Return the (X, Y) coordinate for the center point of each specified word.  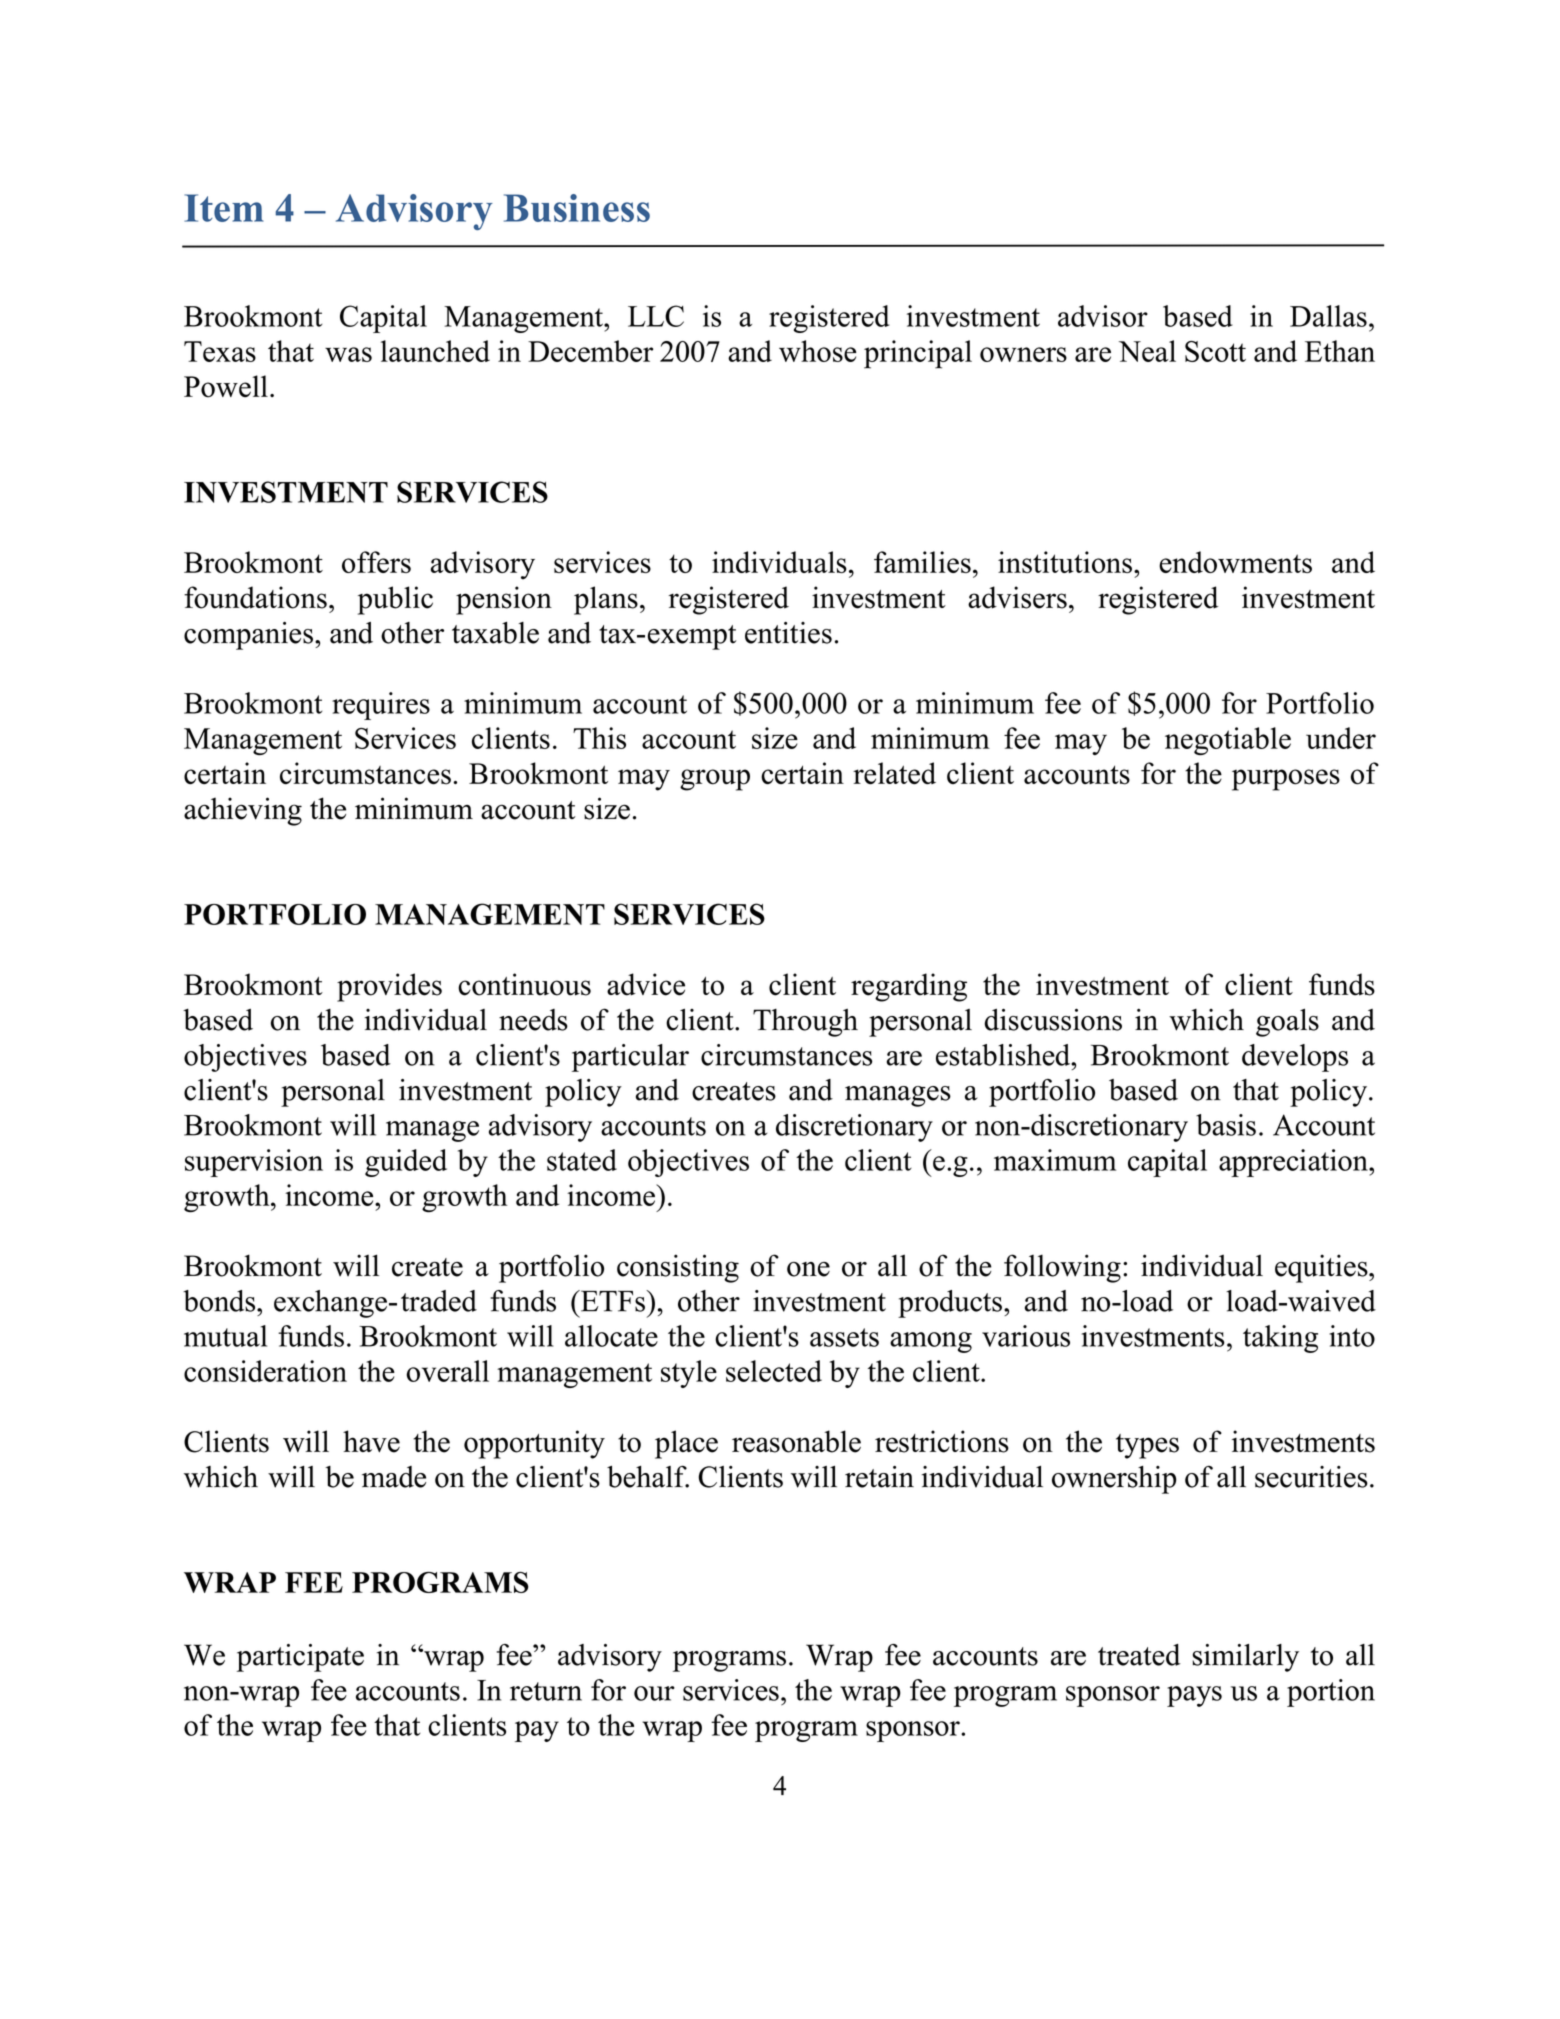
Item (224, 208)
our (654, 1693)
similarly (1245, 1658)
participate (300, 1658)
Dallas (1328, 316)
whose (818, 351)
